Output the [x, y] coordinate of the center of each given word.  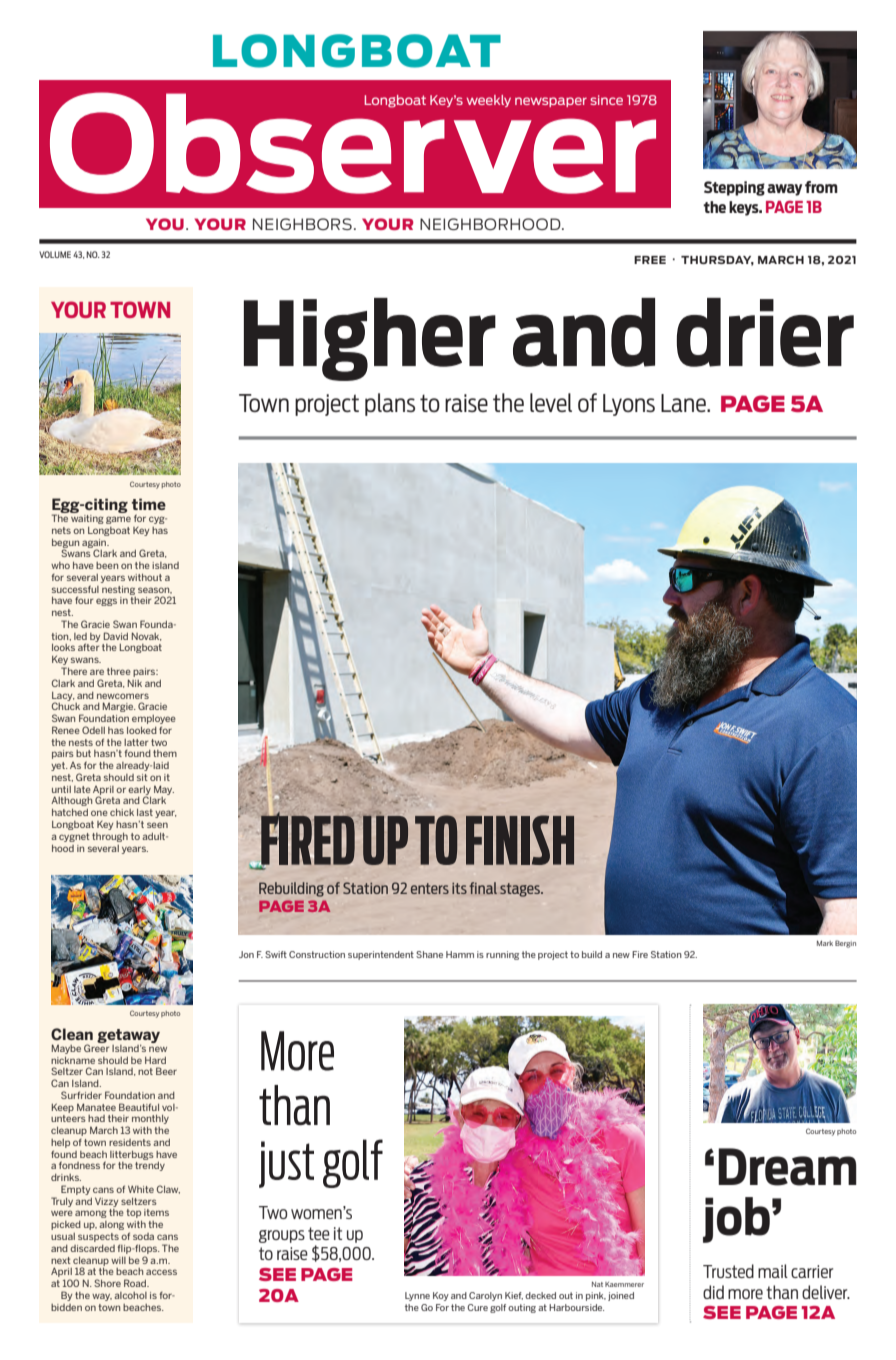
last [145, 812]
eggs [106, 602]
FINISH [520, 840]
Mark [825, 943]
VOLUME [55, 254]
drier [765, 332]
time [149, 504]
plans [390, 404]
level [551, 402]
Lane [684, 403]
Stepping [734, 188]
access [161, 1272]
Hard [155, 1060]
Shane [429, 954]
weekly [489, 101]
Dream [787, 1167]
